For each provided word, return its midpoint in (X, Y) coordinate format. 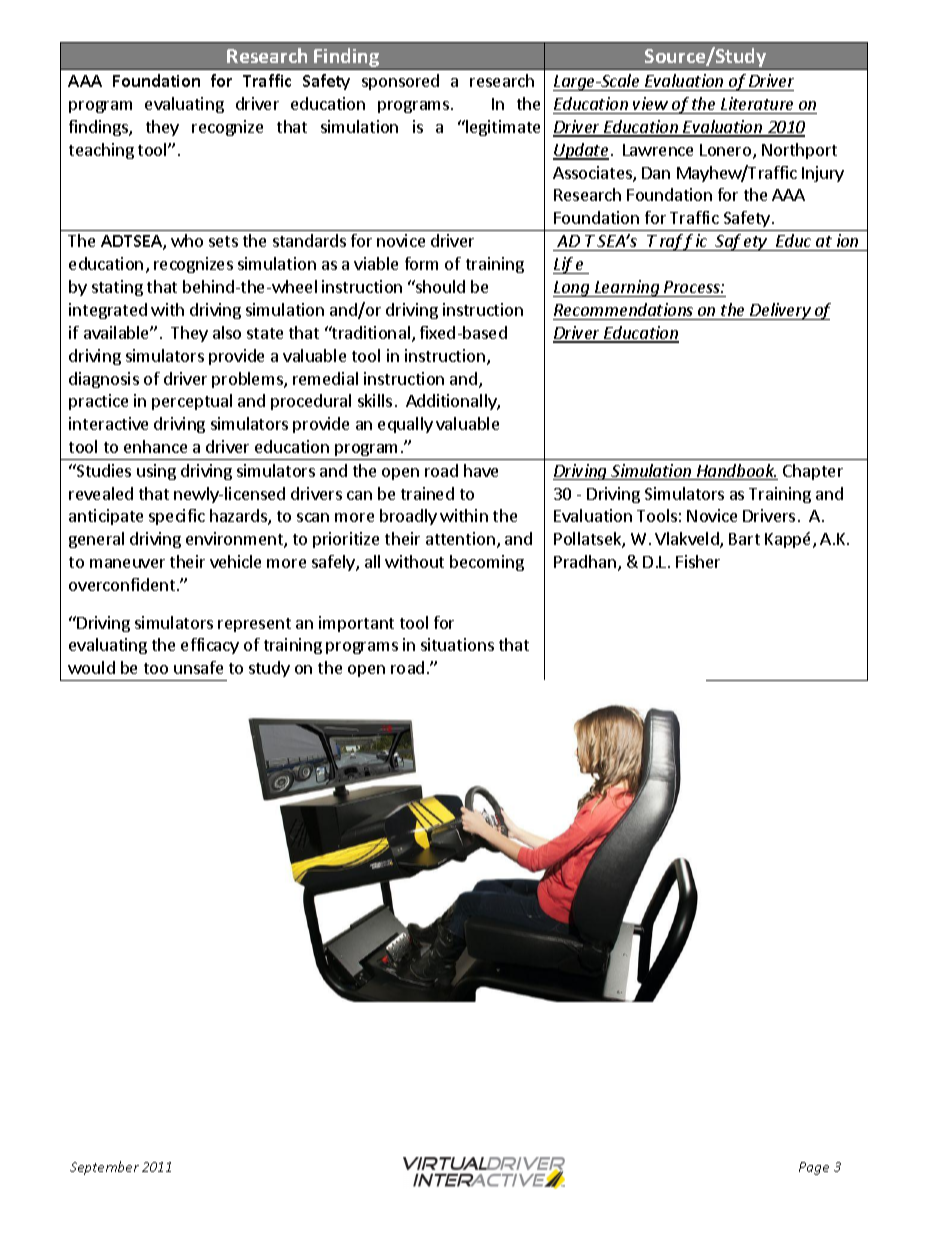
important (356, 624)
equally (405, 425)
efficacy (210, 646)
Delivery (780, 311)
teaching (101, 151)
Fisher (698, 561)
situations (457, 644)
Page (814, 1168)
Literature (757, 103)
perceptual (192, 402)
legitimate (502, 128)
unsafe (198, 667)
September (104, 1168)
